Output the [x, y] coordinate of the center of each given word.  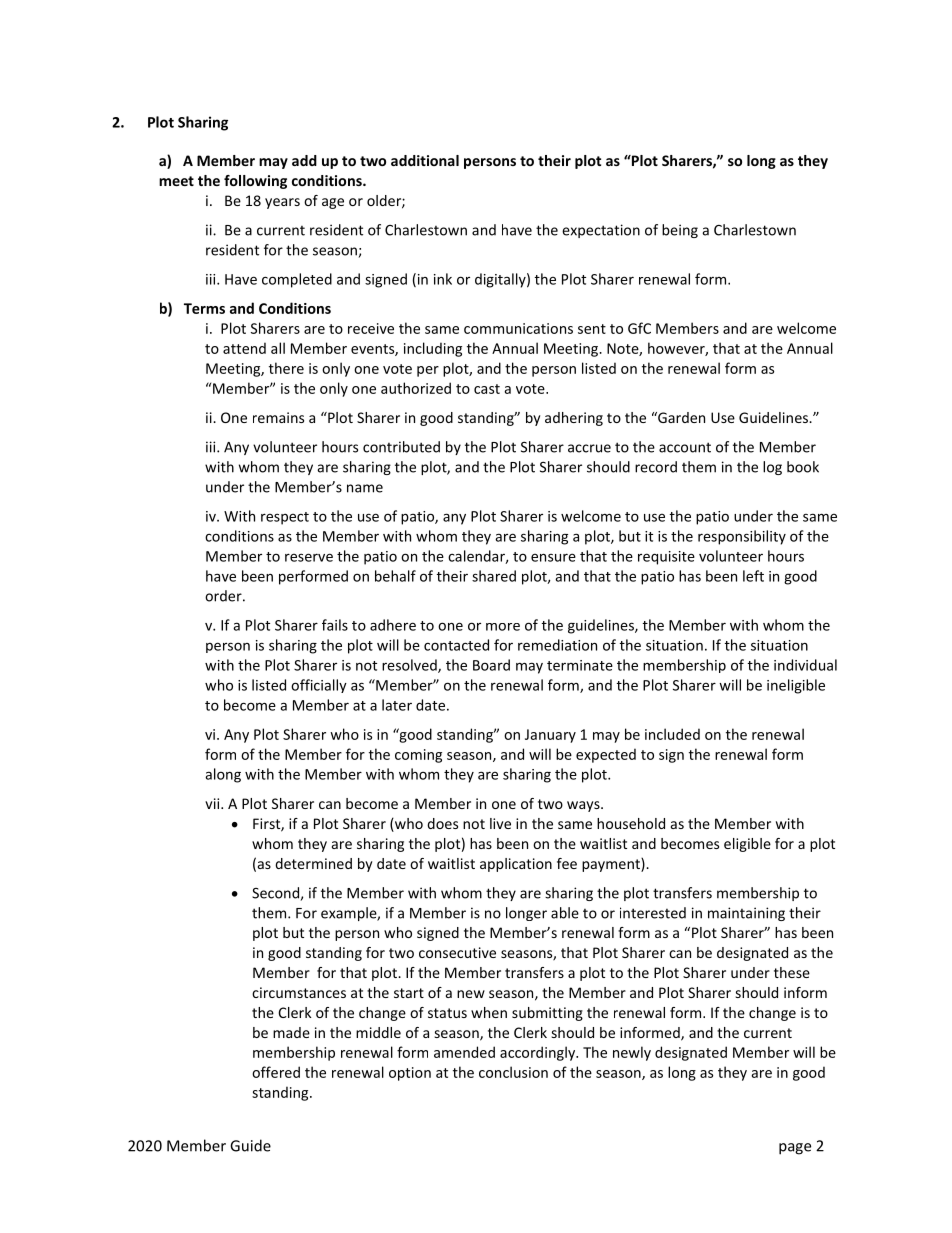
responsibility [742, 537]
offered [276, 1072]
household [631, 823]
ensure [553, 557]
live [500, 823]
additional [425, 160]
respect [285, 518]
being [680, 231]
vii [213, 803]
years [282, 203]
